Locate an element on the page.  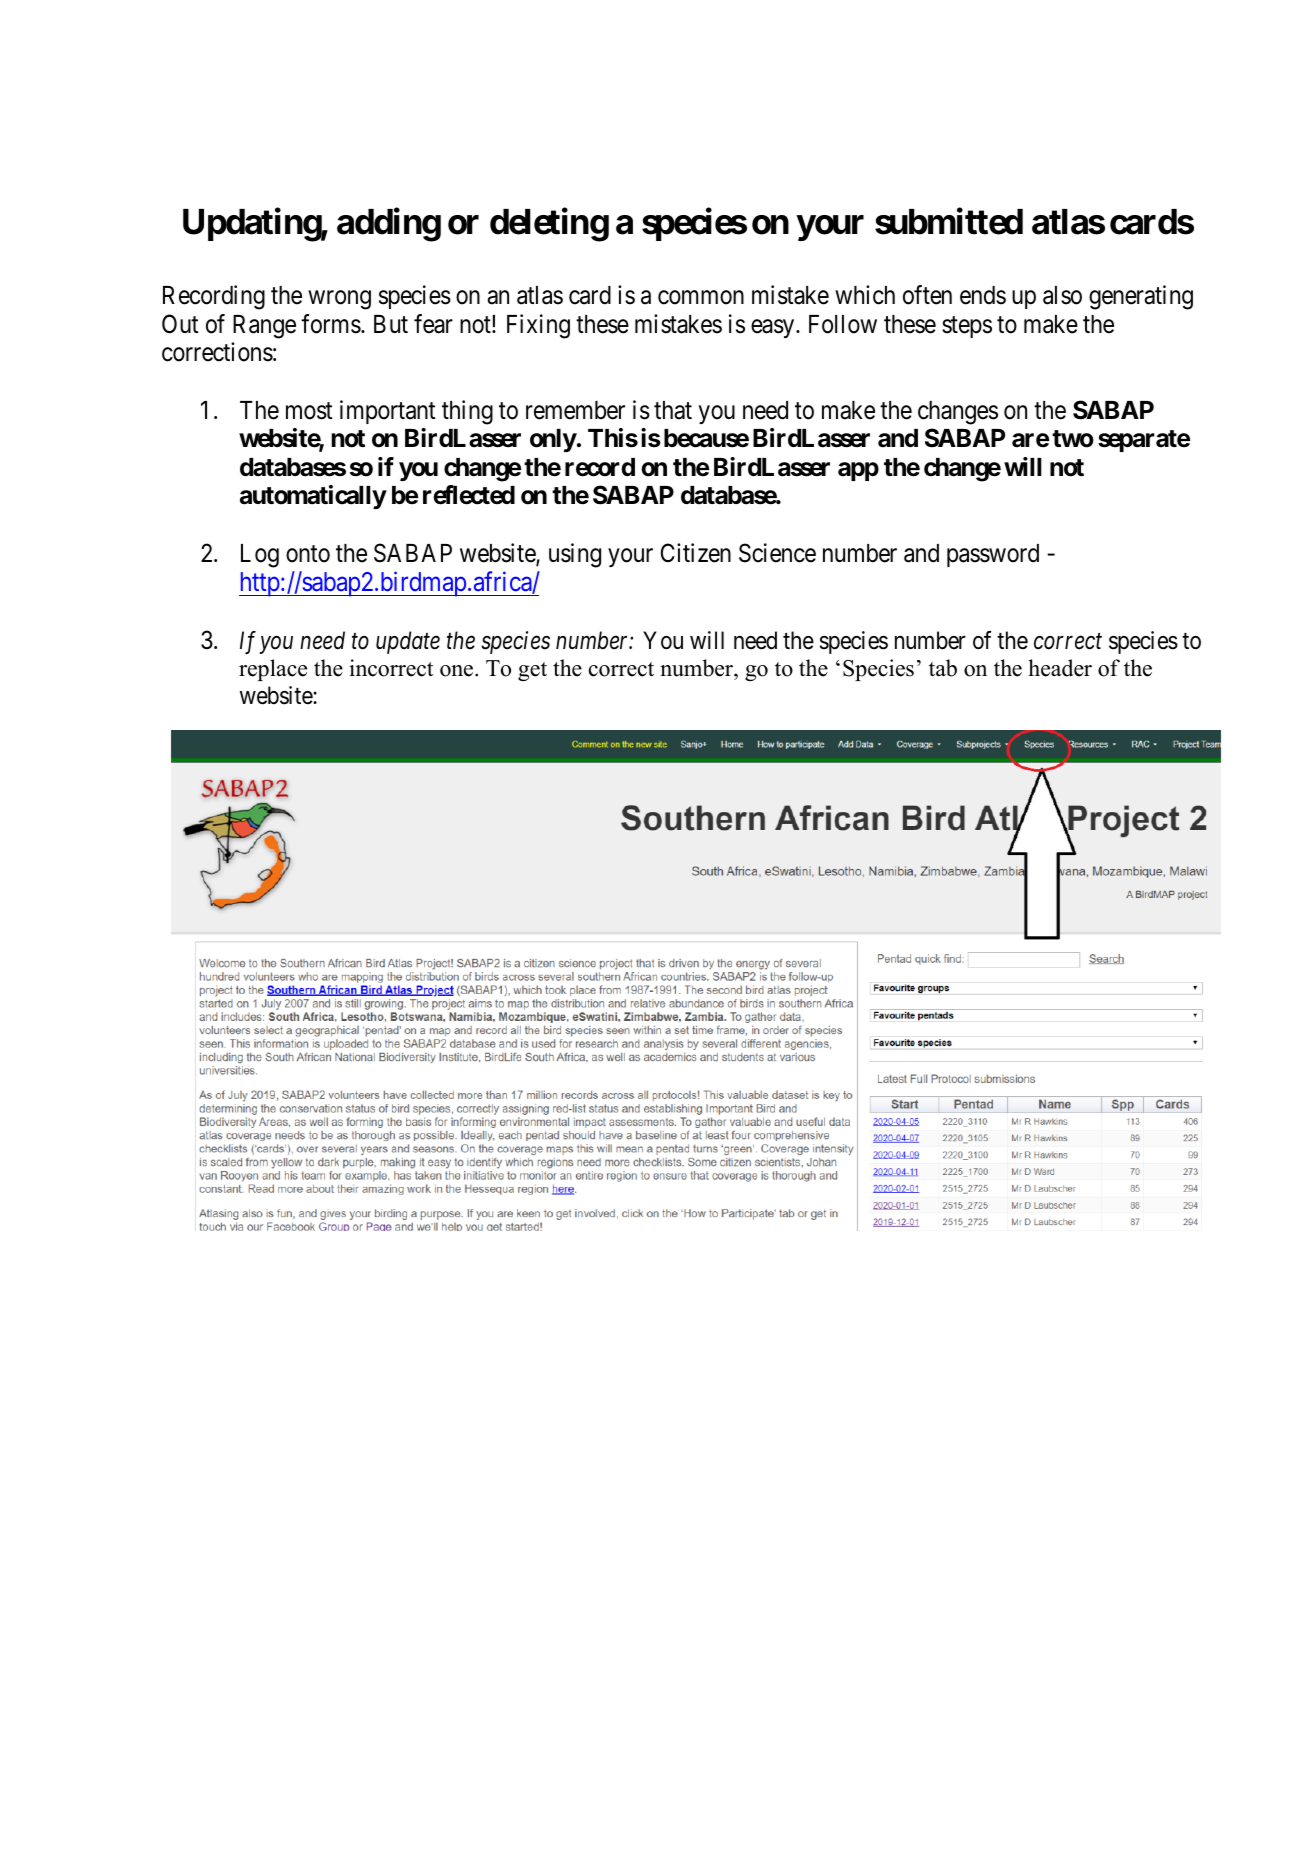
most is located at coordinates (309, 411).
